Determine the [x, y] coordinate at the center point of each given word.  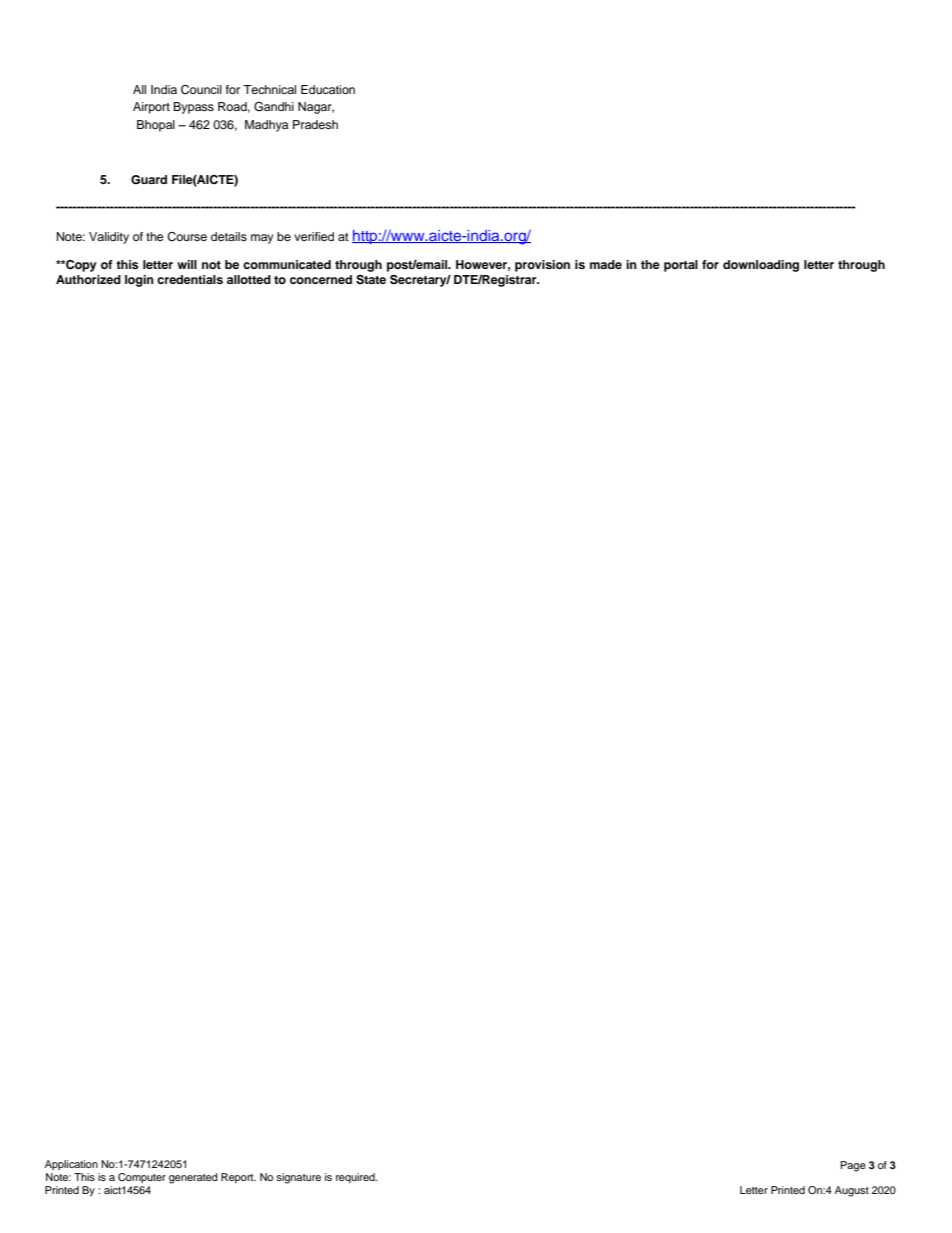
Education [328, 89]
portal [681, 266]
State [371, 280]
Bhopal [156, 126]
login [139, 281]
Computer [142, 1178]
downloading [761, 266]
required [356, 1178]
